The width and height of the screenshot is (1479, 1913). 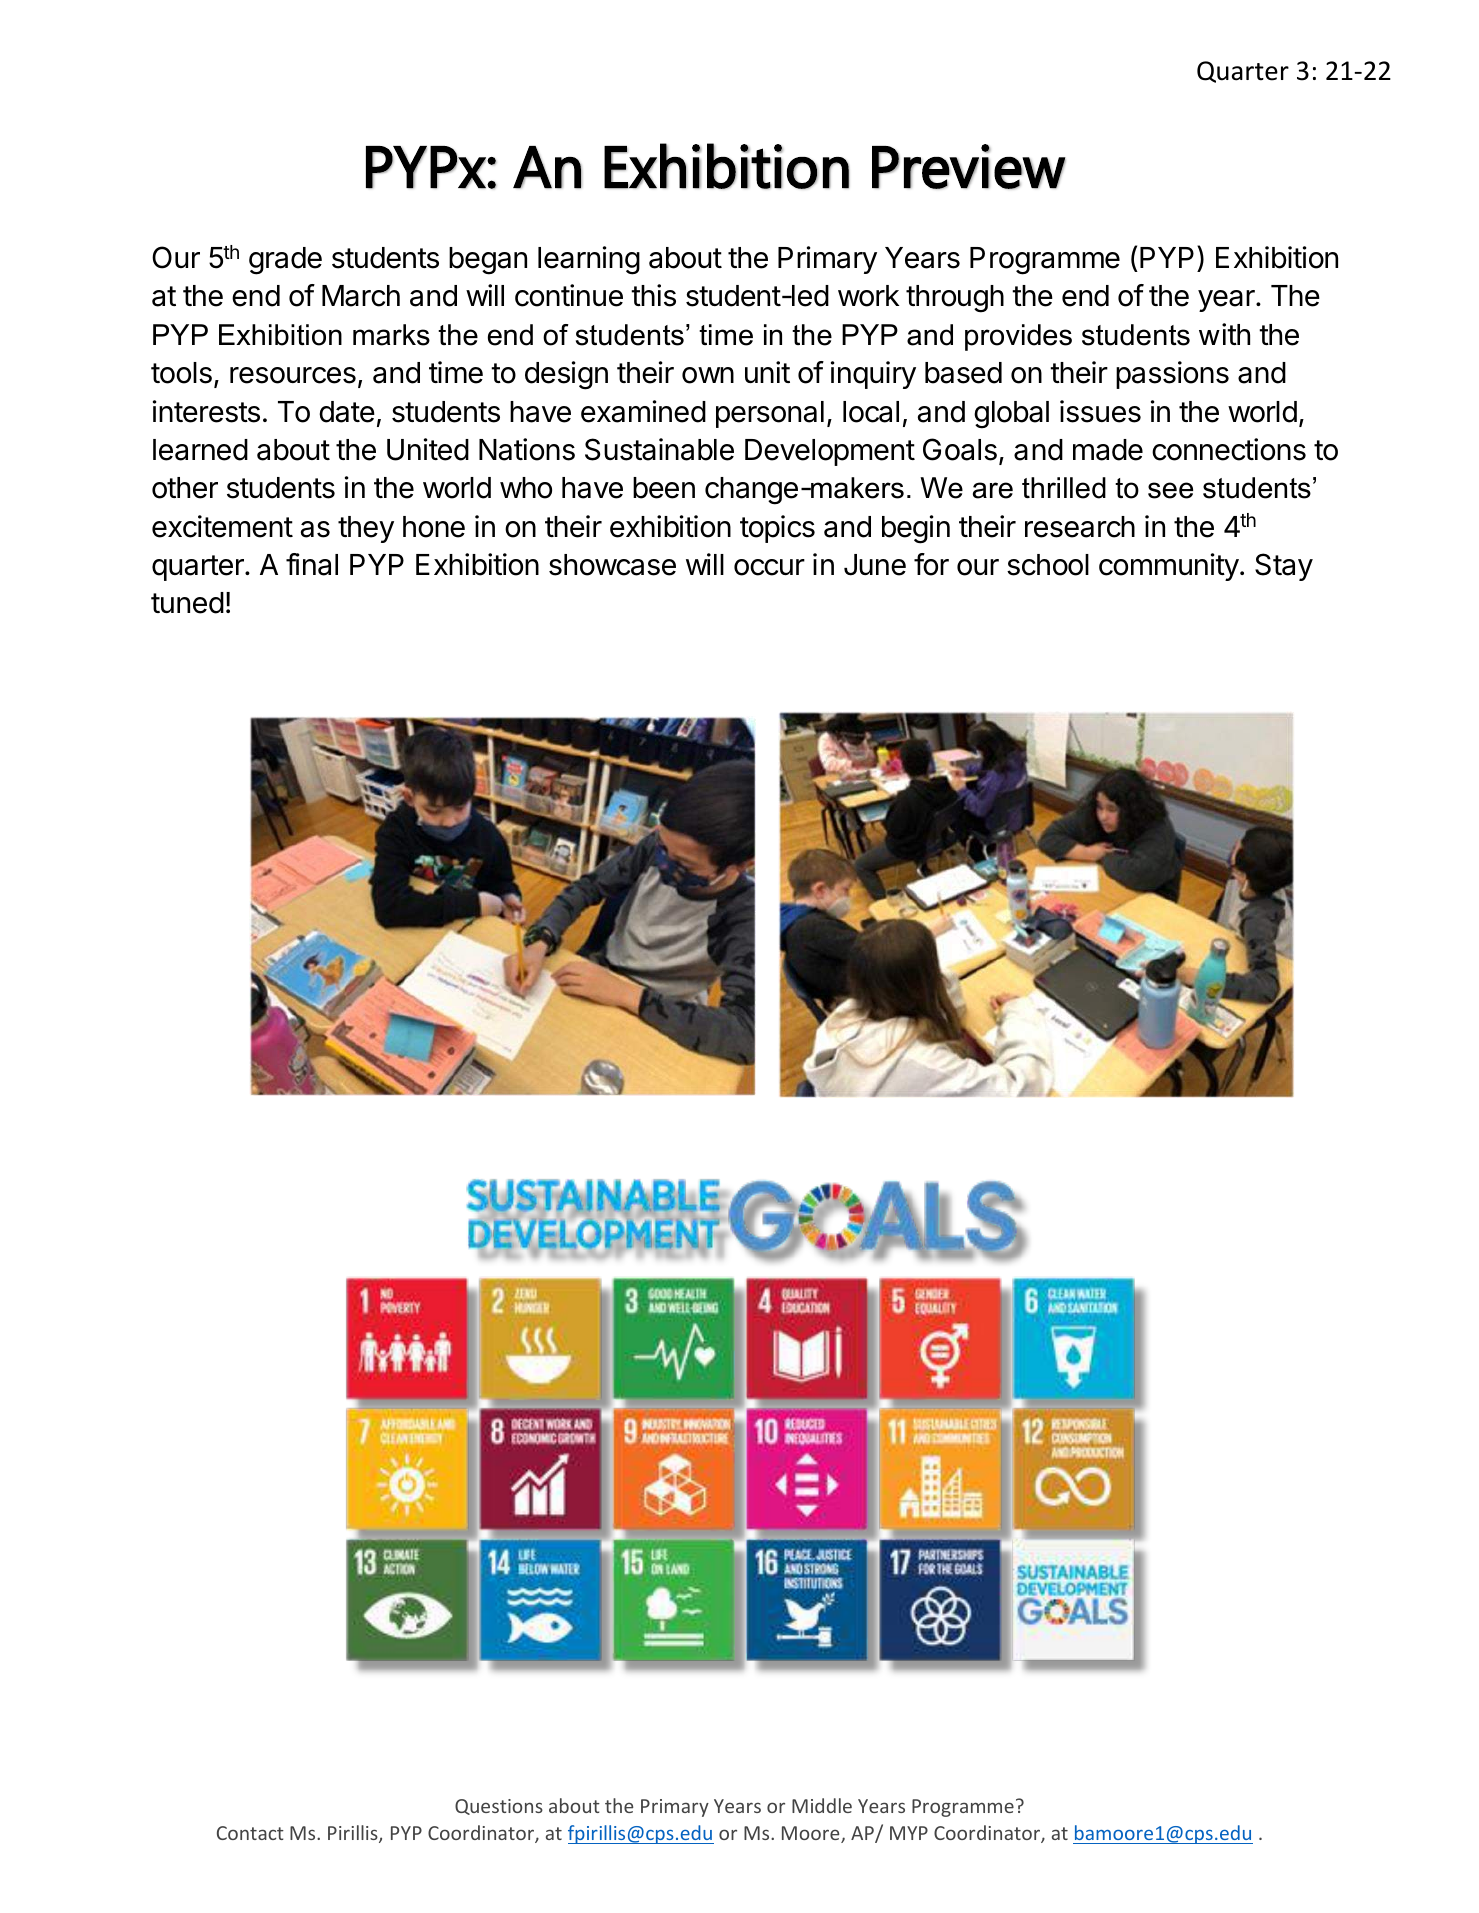 What do you see at coordinates (285, 261) in the screenshot?
I see `grade` at bounding box center [285, 261].
